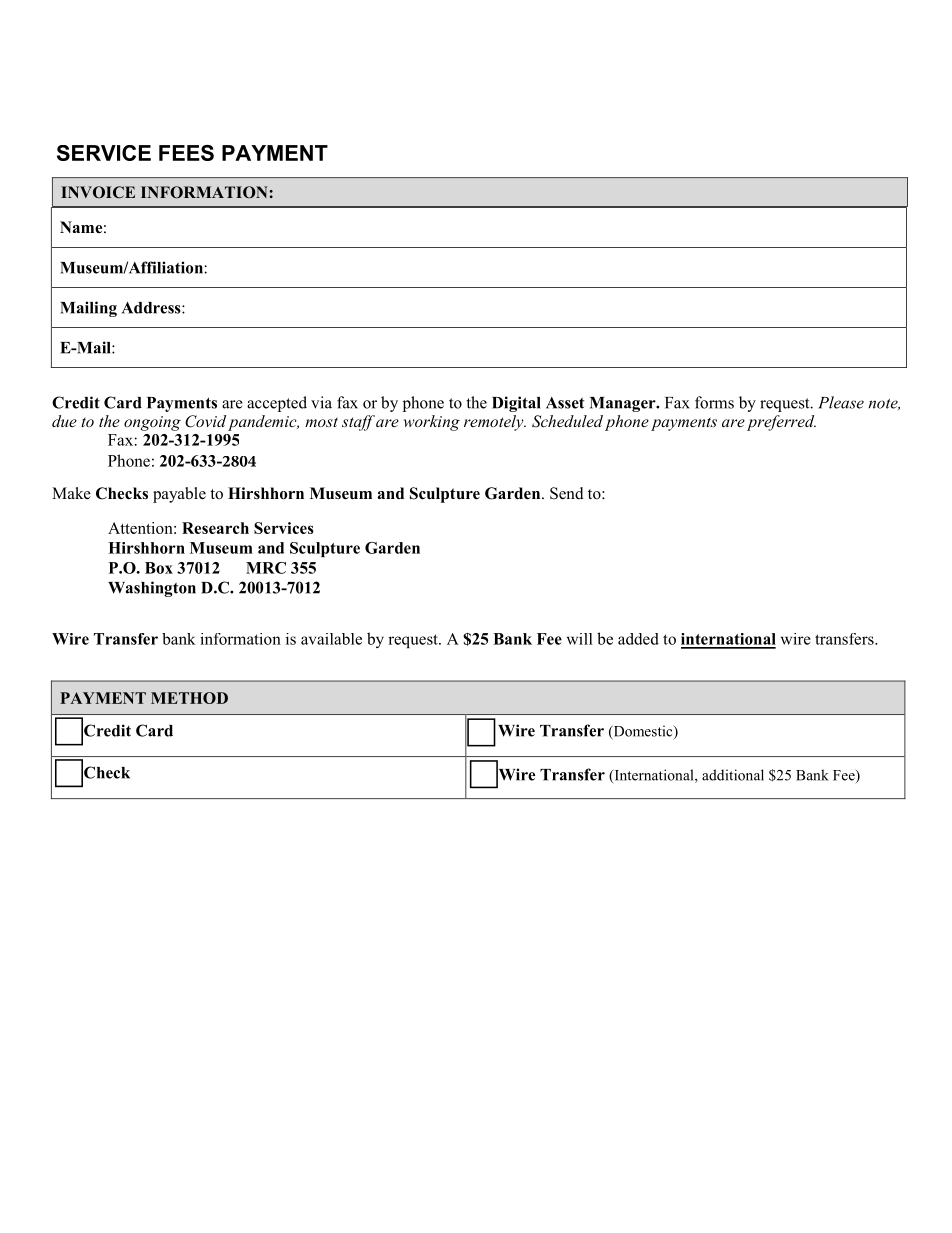 The height and width of the screenshot is (1233, 952). Describe the element at coordinates (432, 423) in the screenshot. I see `working` at that location.
